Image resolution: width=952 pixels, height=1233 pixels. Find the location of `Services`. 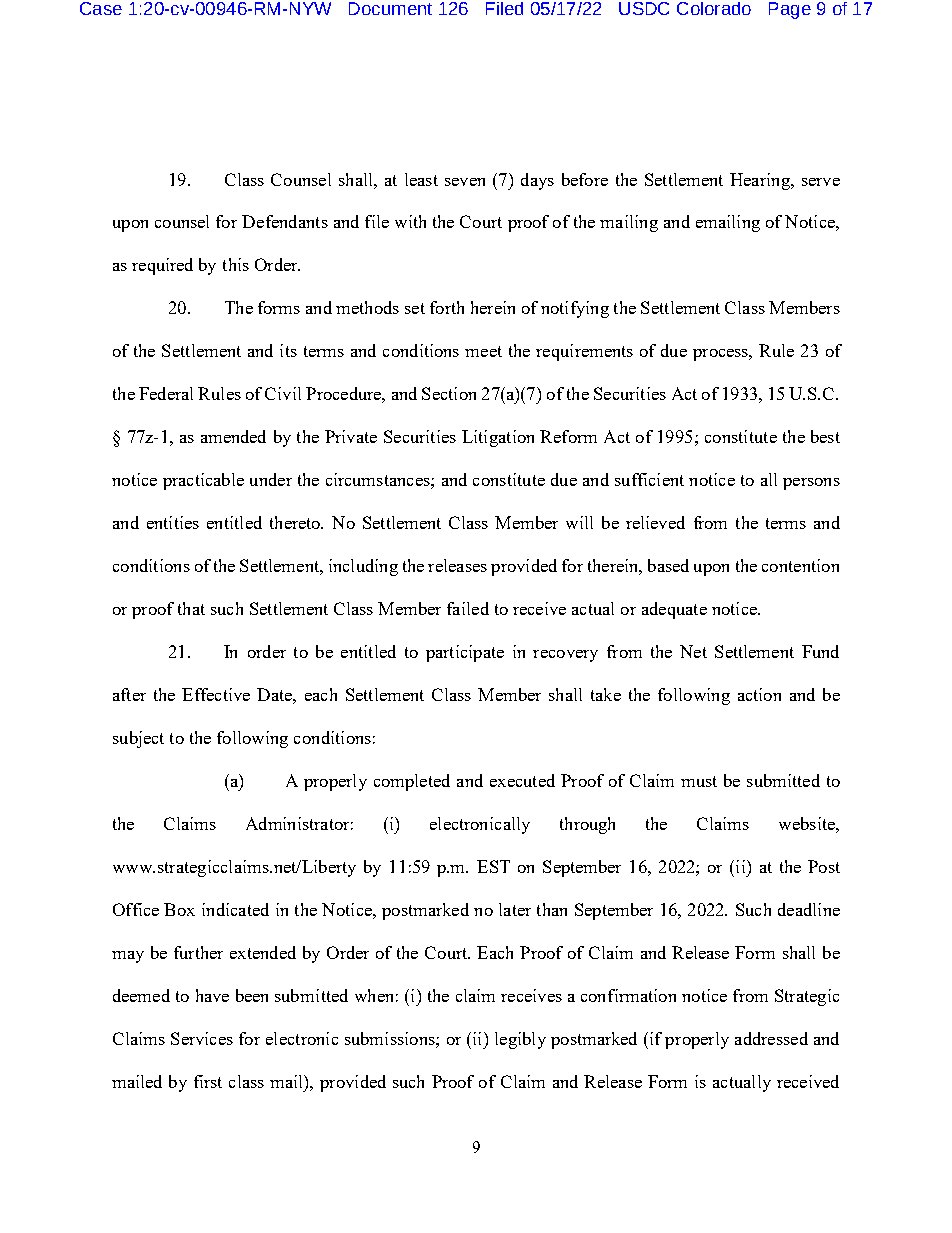

Services is located at coordinates (202, 1038).
